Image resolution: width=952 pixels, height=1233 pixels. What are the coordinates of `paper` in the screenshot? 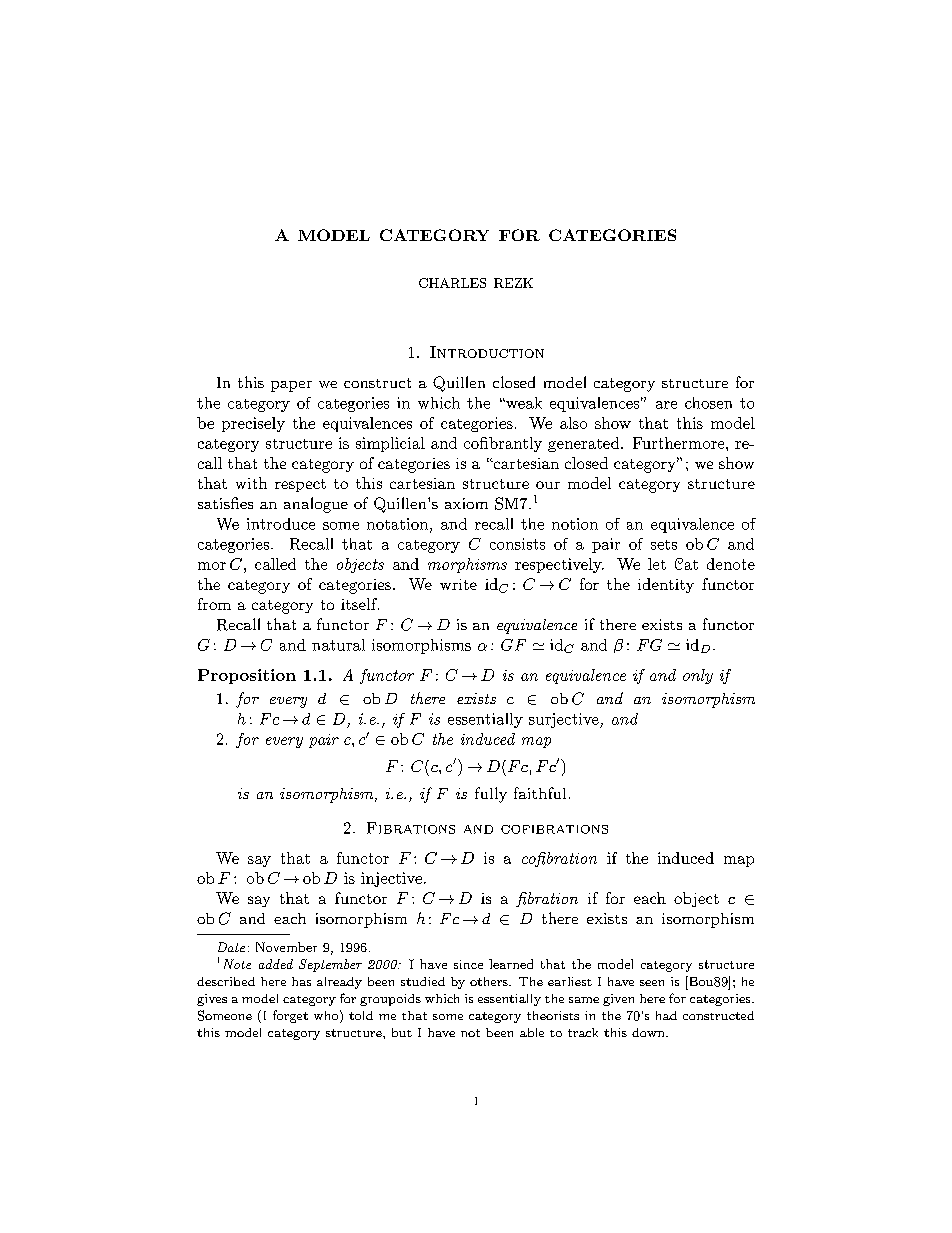 It's located at (291, 386).
